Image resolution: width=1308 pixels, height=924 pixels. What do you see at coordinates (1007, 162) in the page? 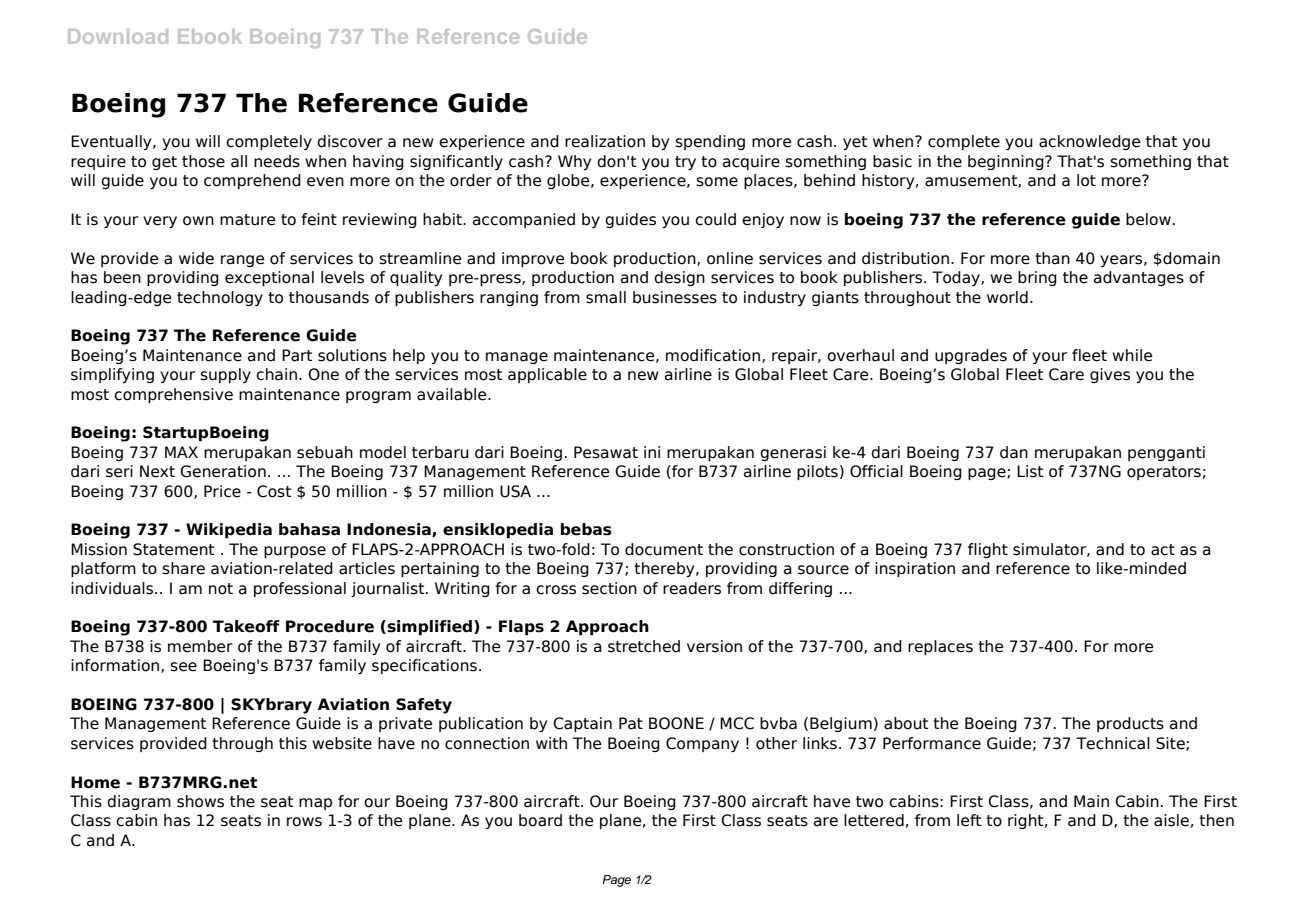
I see `beginning` at bounding box center [1007, 162].
